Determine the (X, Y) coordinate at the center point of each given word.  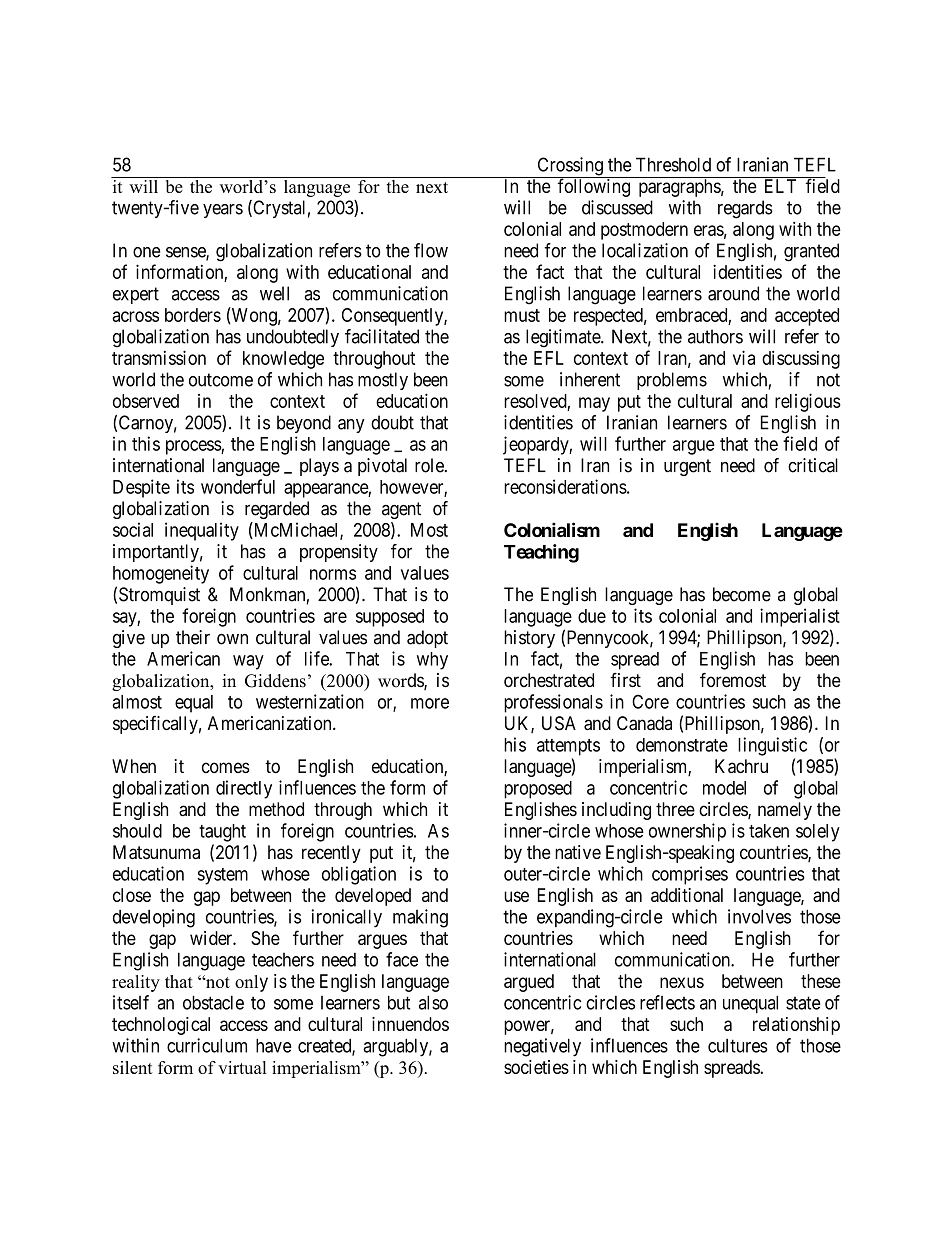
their (193, 637)
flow (431, 250)
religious (808, 402)
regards (745, 209)
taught (222, 833)
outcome (221, 380)
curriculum (207, 1045)
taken (769, 831)
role (430, 465)
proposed (538, 790)
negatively (542, 1047)
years (223, 211)
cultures (738, 1046)
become (742, 594)
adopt (427, 639)
